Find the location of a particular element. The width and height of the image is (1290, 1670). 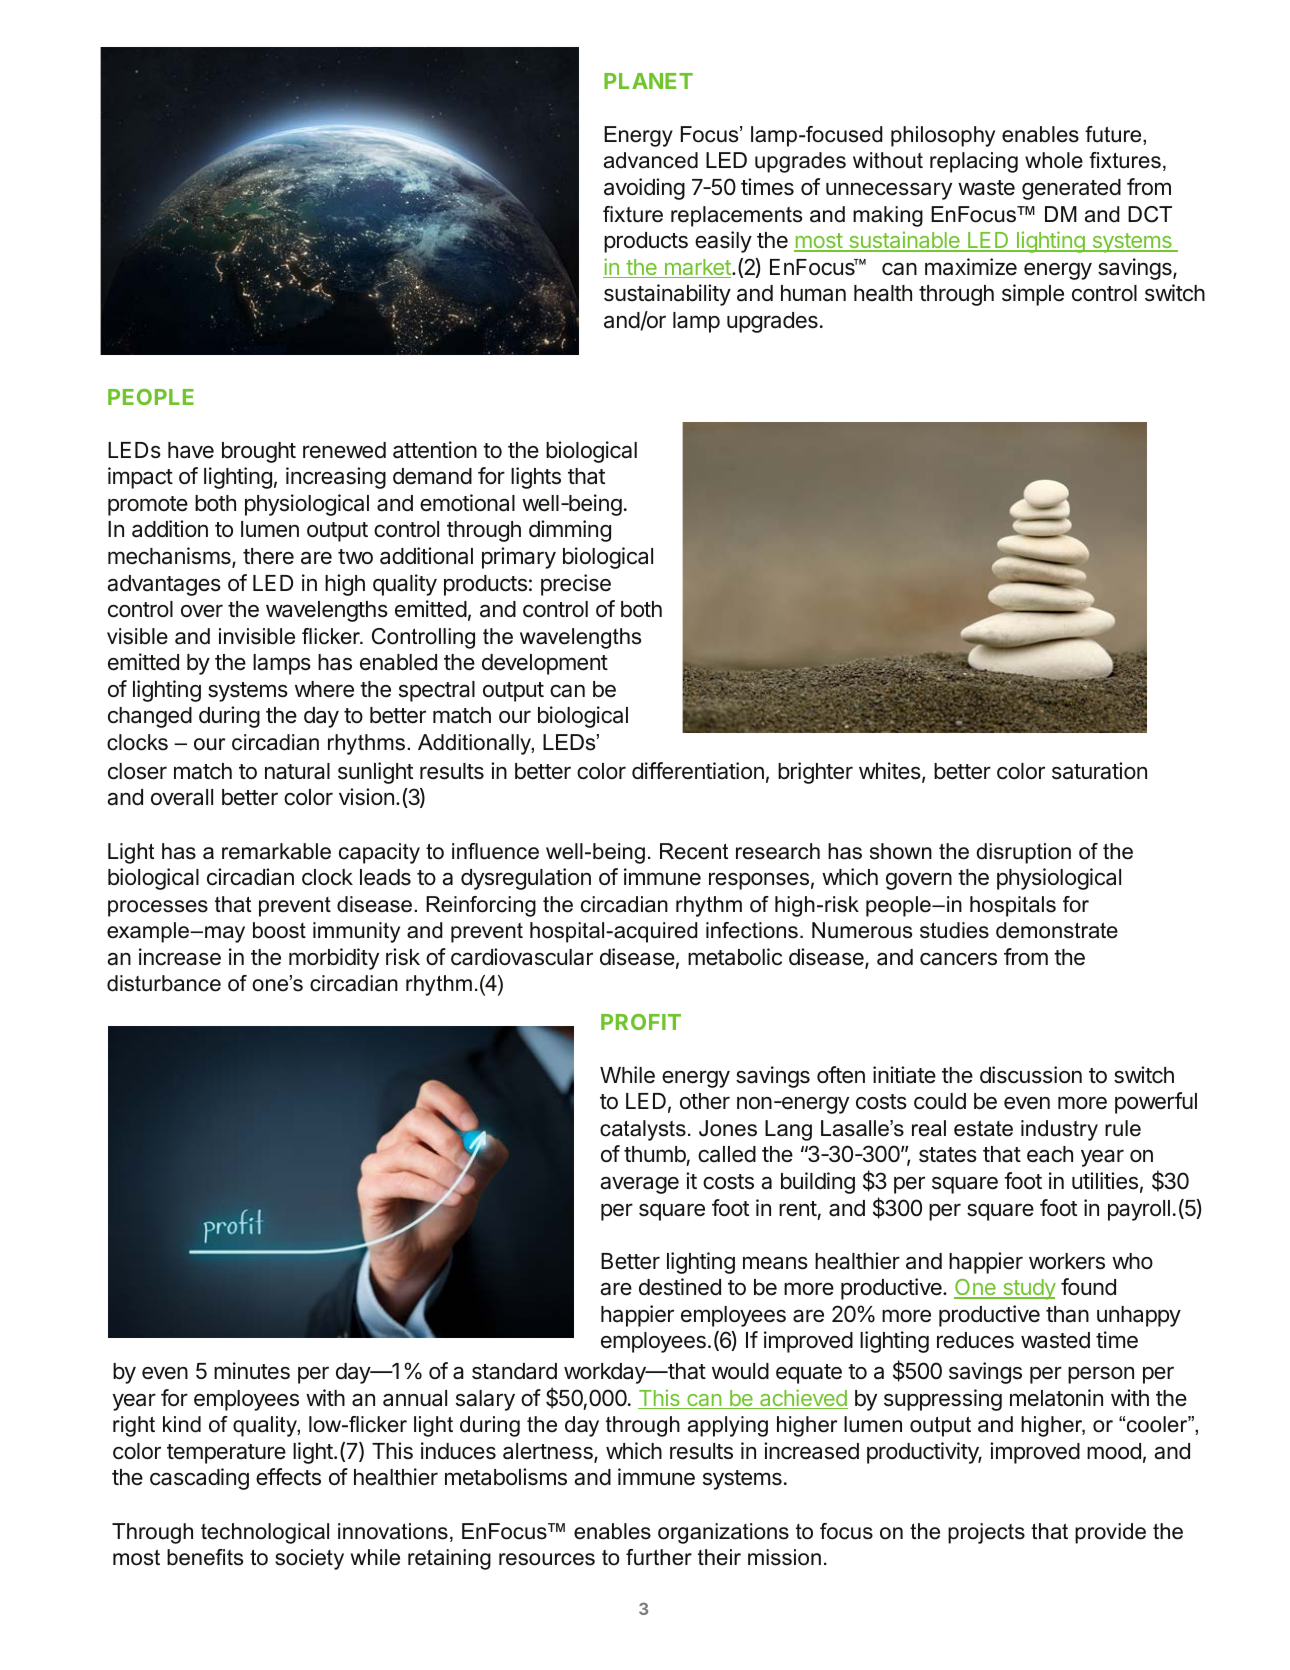

advanced is located at coordinates (651, 160).
